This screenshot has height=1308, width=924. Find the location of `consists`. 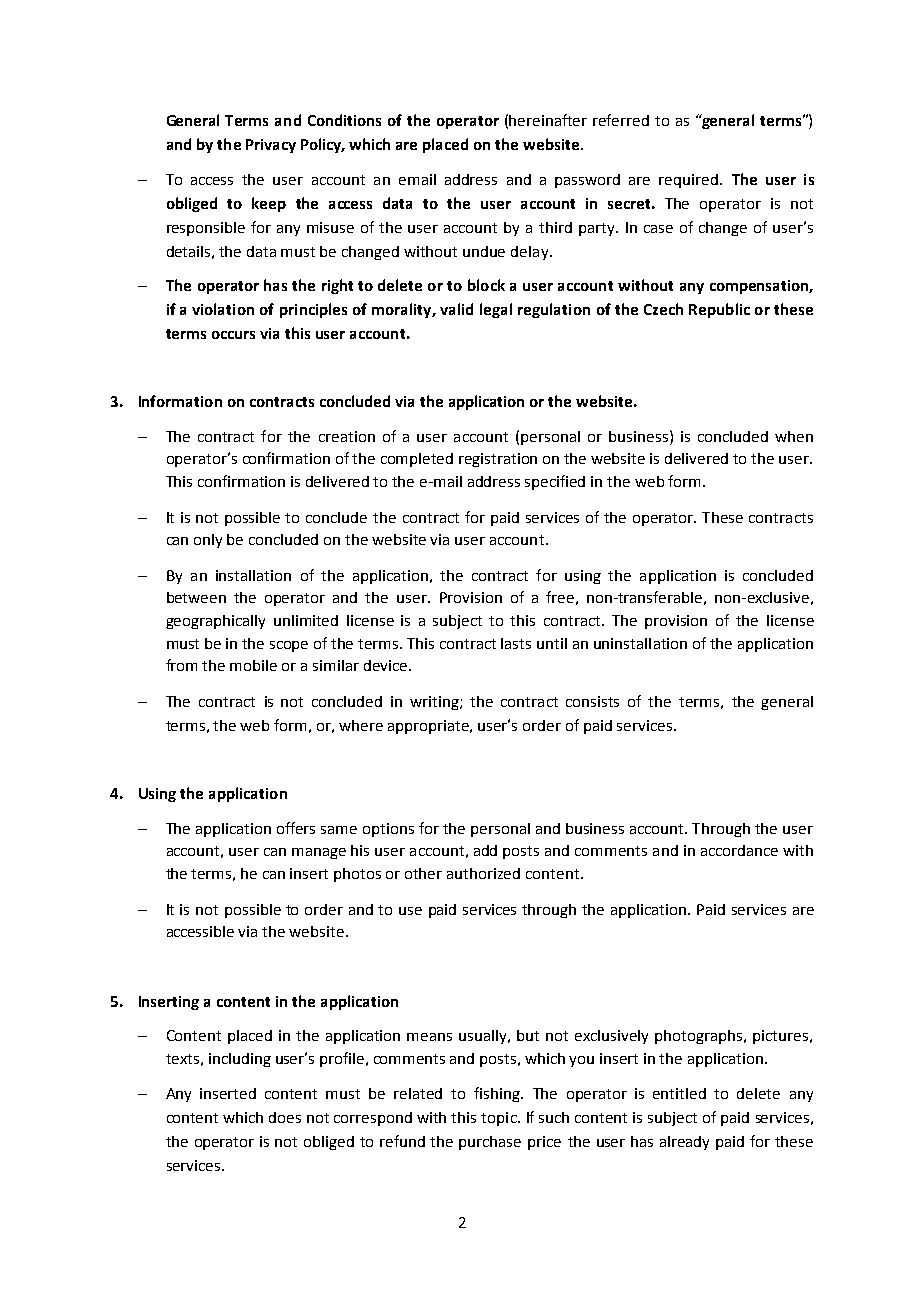

consists is located at coordinates (592, 701).
